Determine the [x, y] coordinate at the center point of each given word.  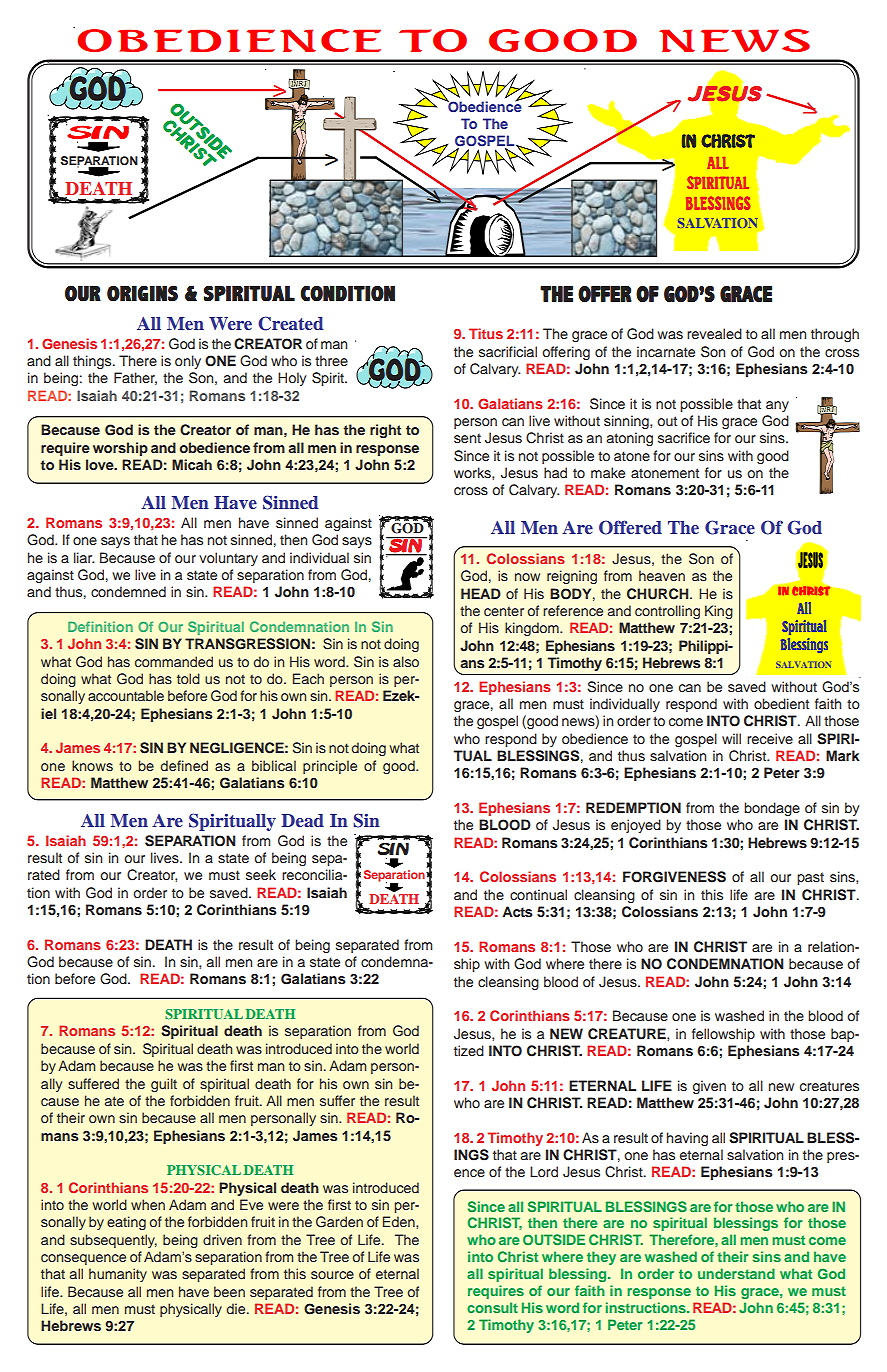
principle [330, 767]
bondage [772, 809]
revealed [714, 333]
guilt [164, 1085]
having [687, 1139]
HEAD [481, 593]
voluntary [228, 559]
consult [492, 1307]
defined [184, 765]
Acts [517, 911]
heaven [662, 575]
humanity [118, 1275]
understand [736, 1273]
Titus [486, 333]
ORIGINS [142, 293]
